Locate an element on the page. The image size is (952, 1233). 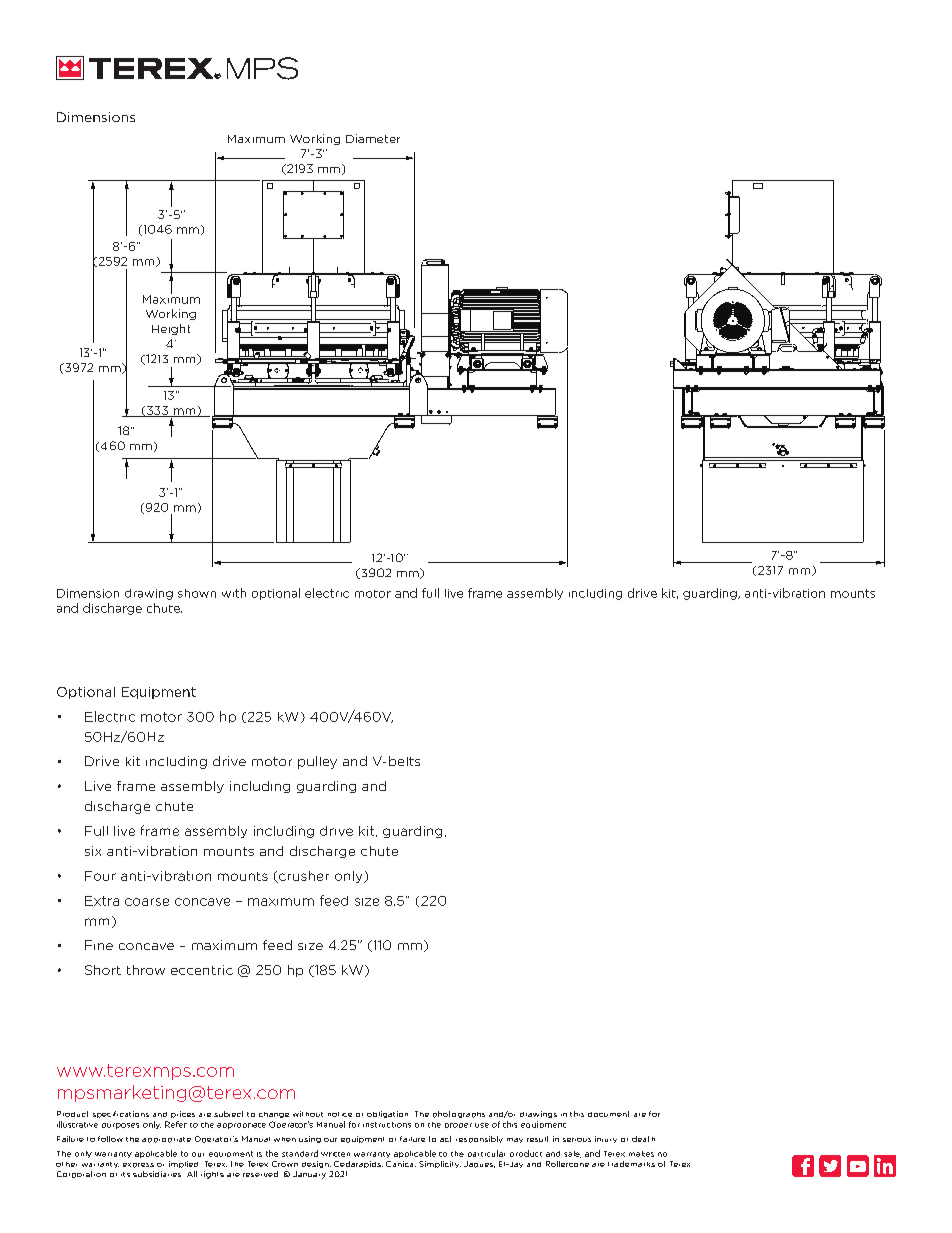
coarse is located at coordinates (147, 902).
